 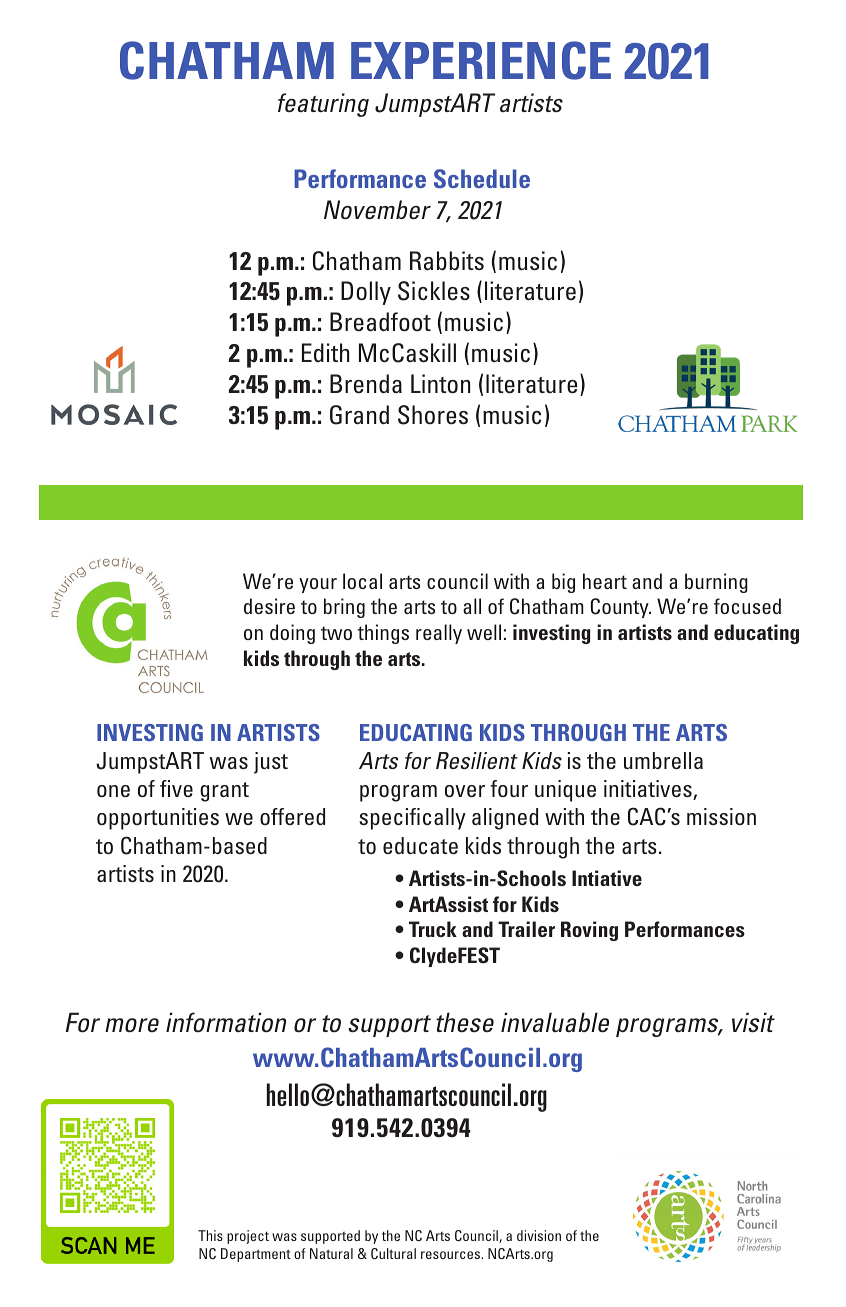 I want to click on really, so click(x=439, y=634).
